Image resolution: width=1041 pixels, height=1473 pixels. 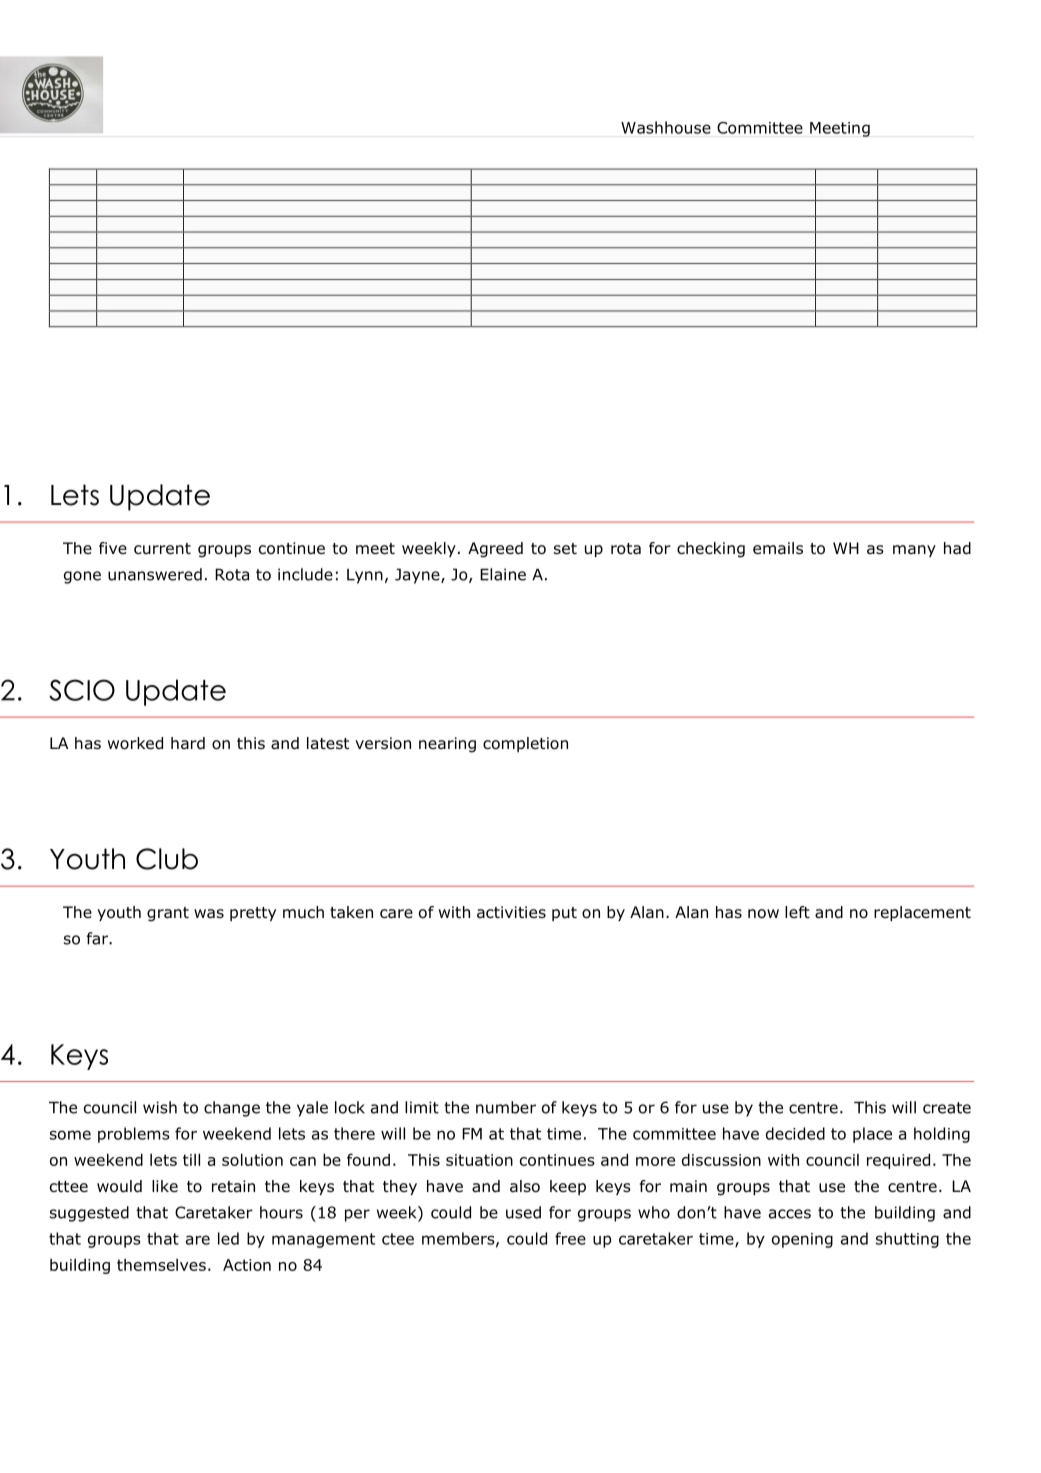 I want to click on led, so click(x=228, y=1238).
